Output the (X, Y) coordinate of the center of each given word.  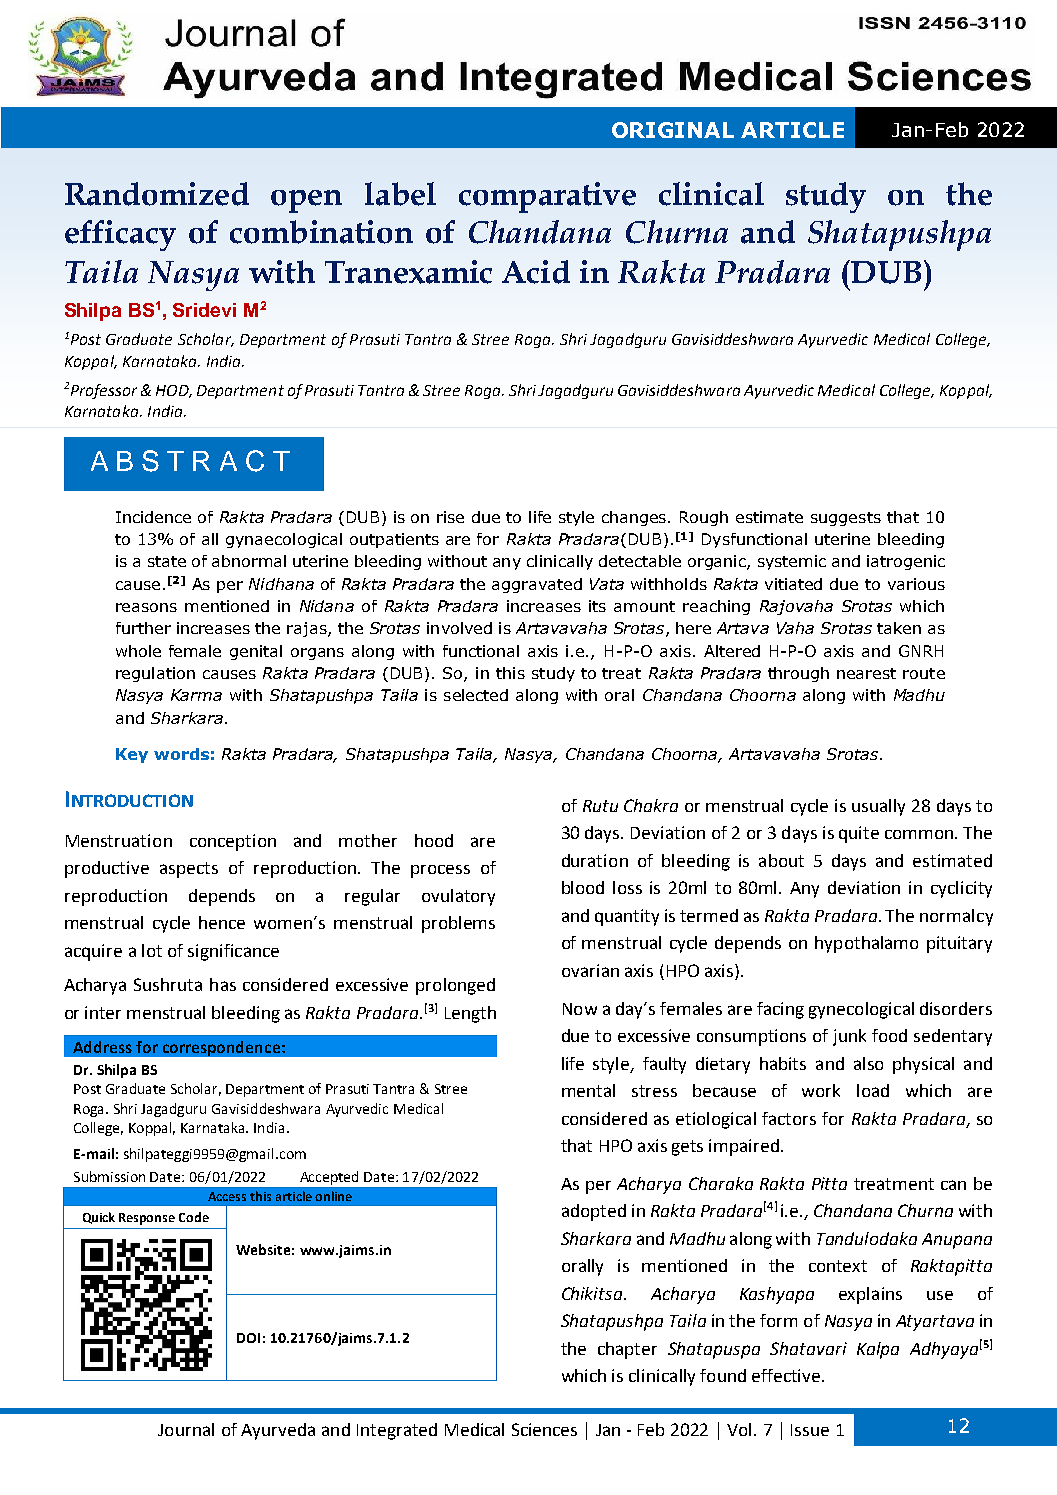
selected (476, 695)
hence (222, 922)
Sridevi (204, 310)
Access (227, 1196)
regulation (155, 674)
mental (588, 1090)
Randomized (157, 194)
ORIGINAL (673, 130)
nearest (866, 673)
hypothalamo (866, 944)
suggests (846, 519)
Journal (186, 1429)
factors (789, 1118)
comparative (547, 197)
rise (450, 517)
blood (583, 887)
